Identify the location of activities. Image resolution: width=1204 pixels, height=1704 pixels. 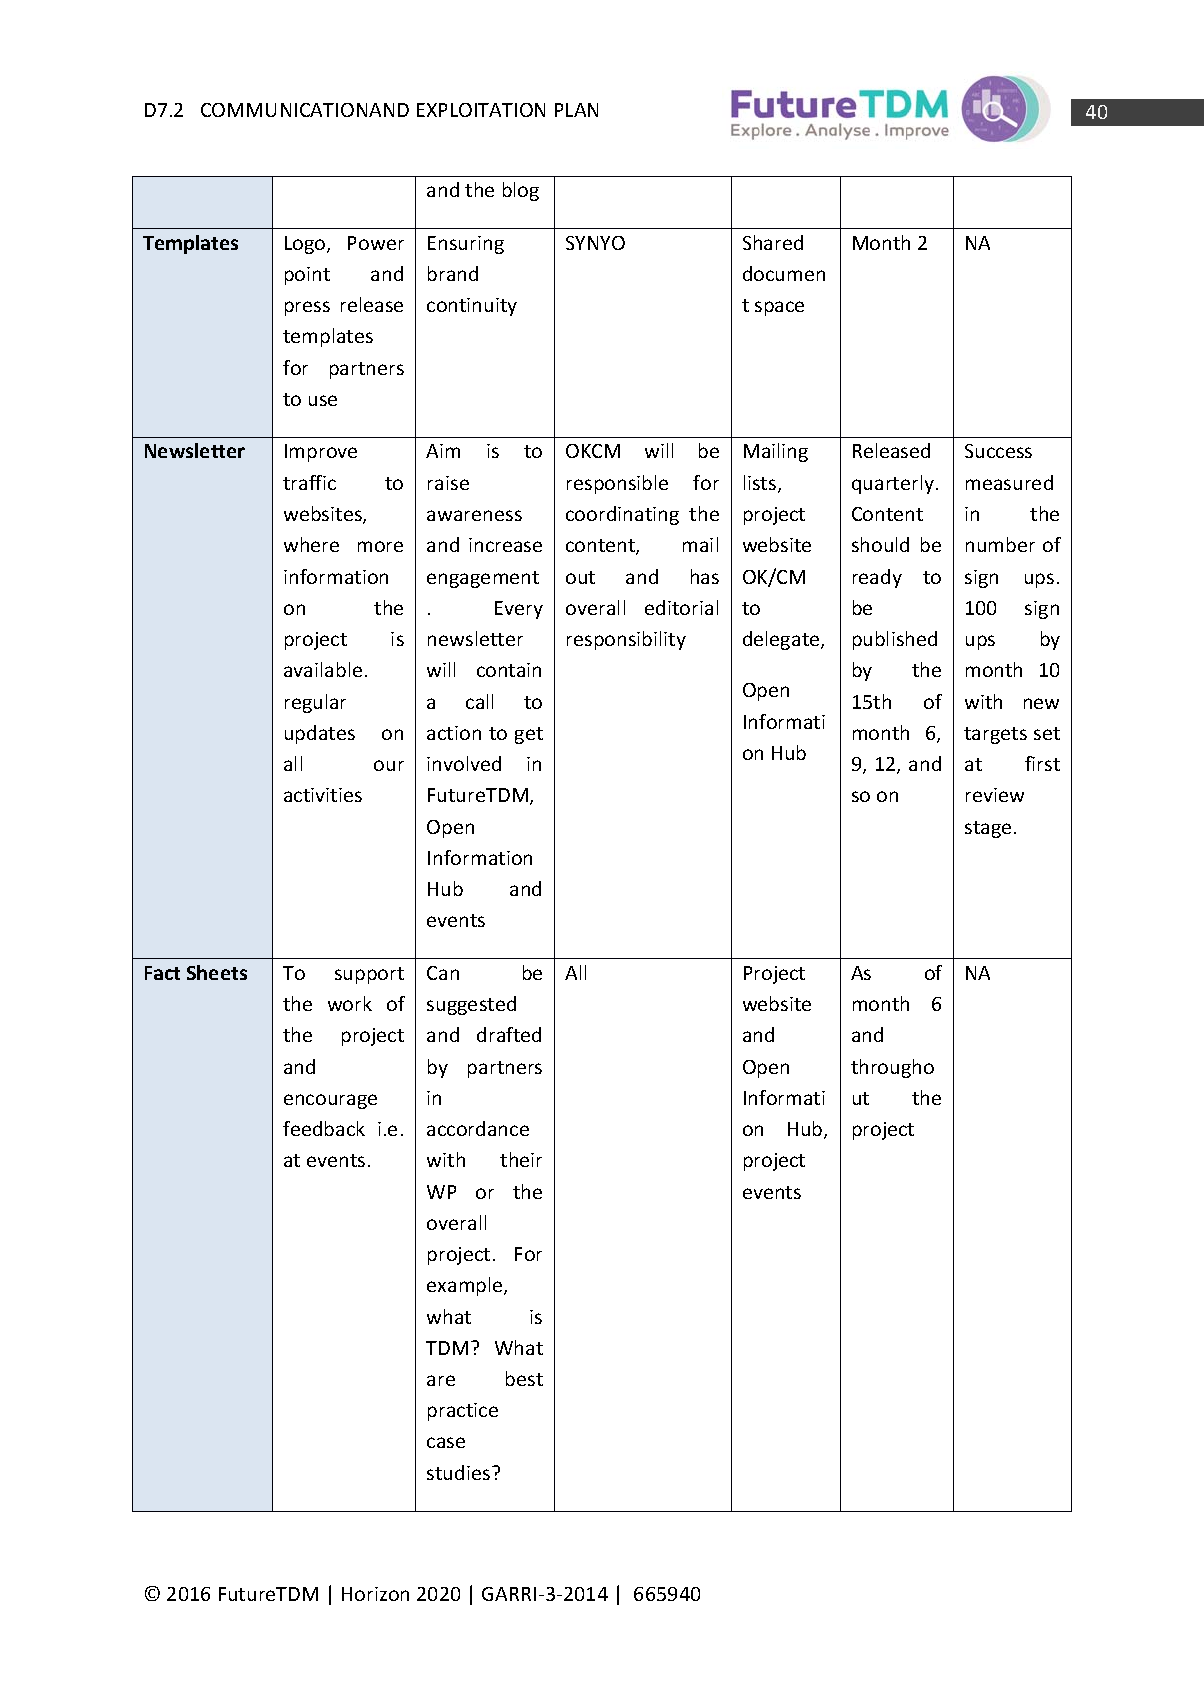
(323, 795).
